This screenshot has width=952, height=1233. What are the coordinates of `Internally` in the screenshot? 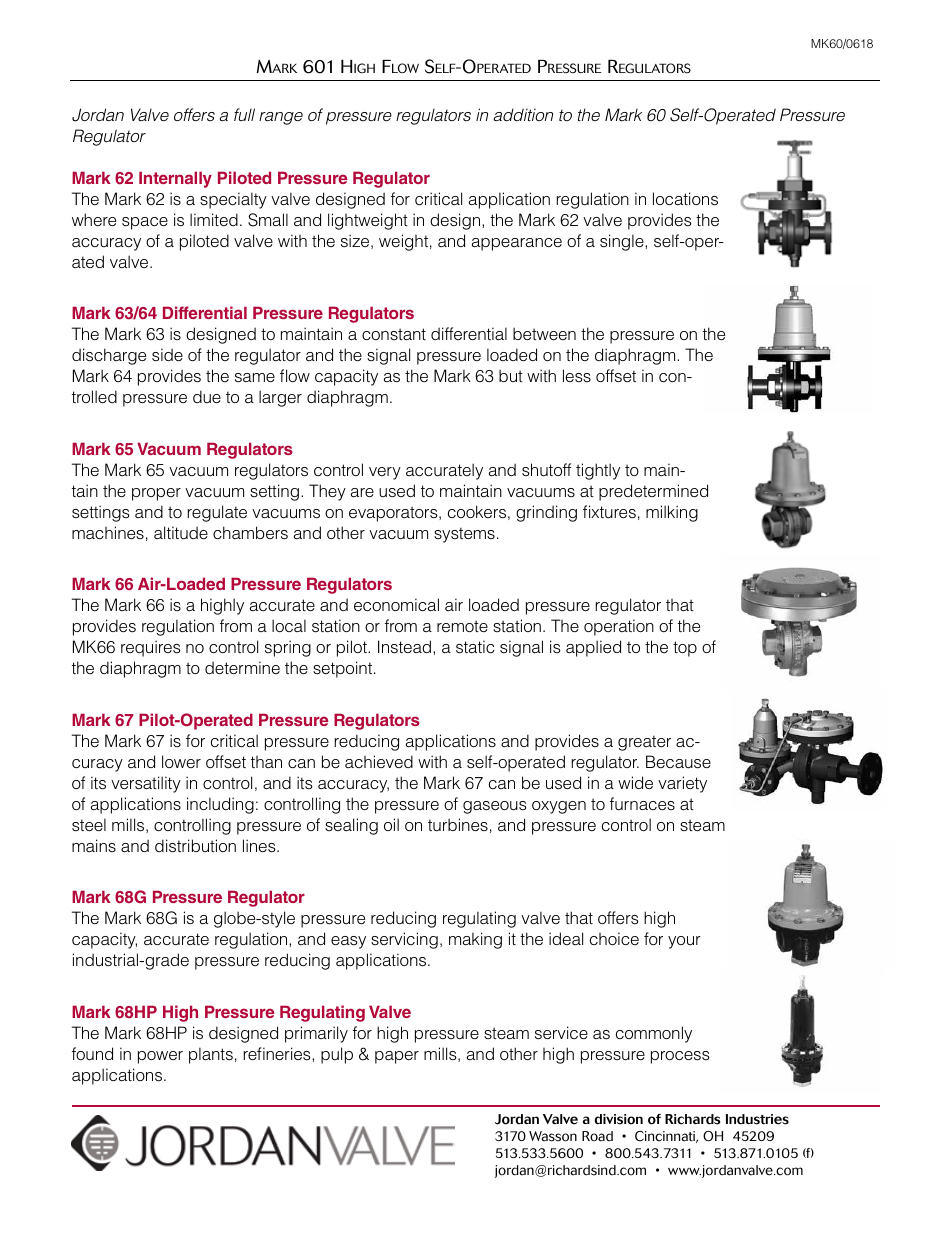 It's located at (175, 179).
